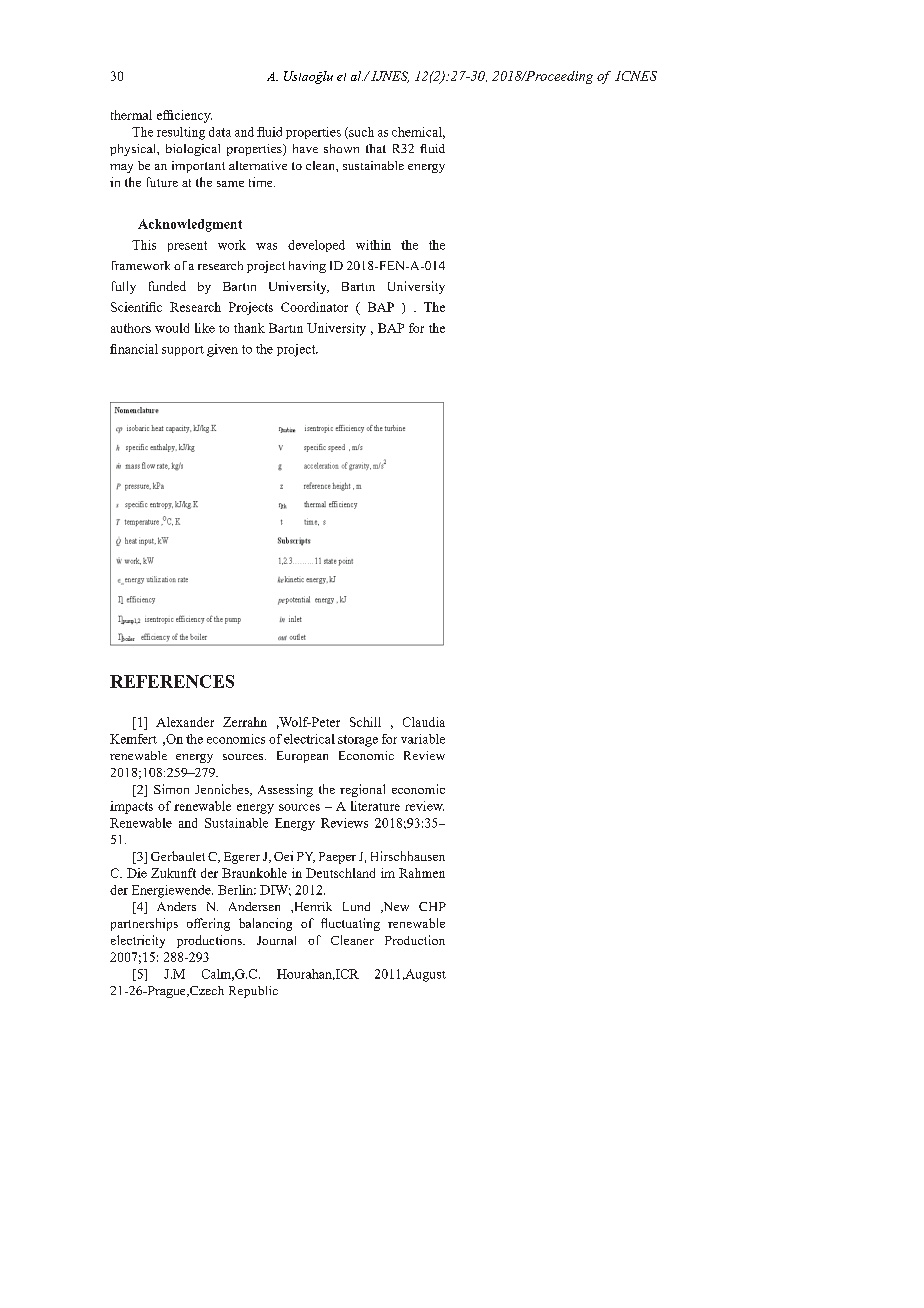 This screenshot has height=1308, width=924. I want to click on electricity, so click(138, 941).
